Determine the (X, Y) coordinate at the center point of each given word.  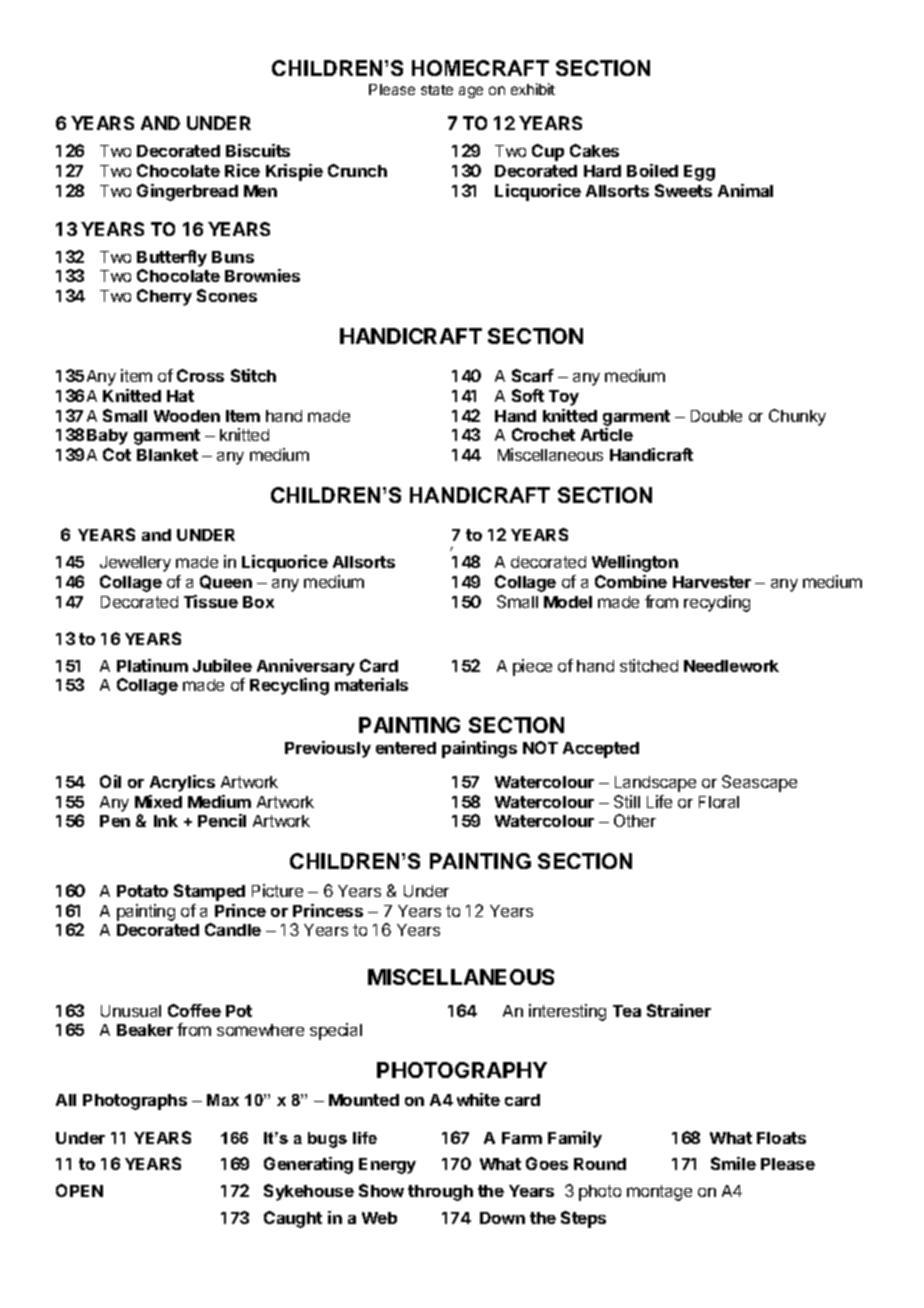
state (437, 90)
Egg (699, 173)
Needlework (731, 666)
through (440, 1193)
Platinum (152, 665)
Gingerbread (187, 192)
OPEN (79, 1190)
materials (371, 684)
